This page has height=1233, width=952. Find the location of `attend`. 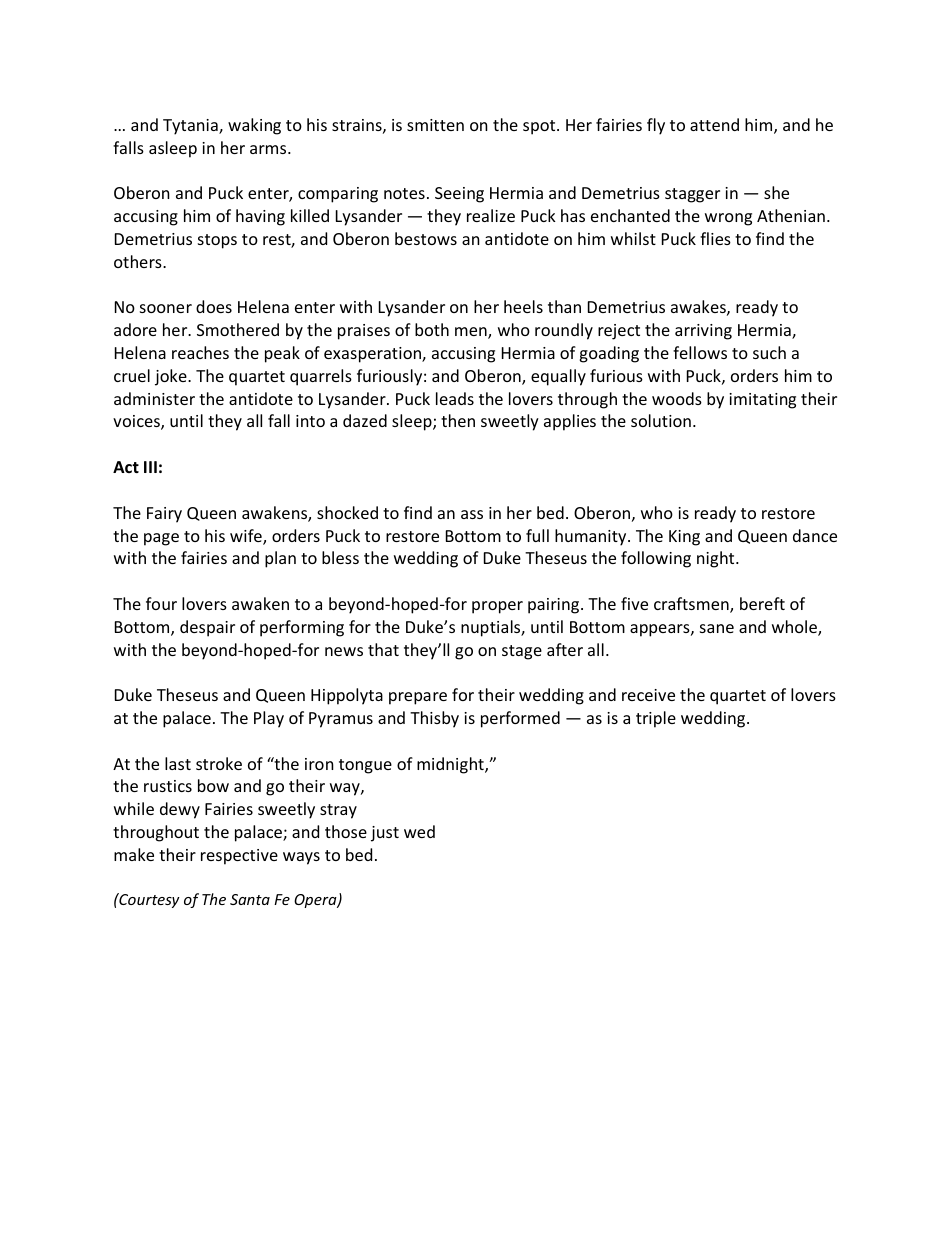

attend is located at coordinates (714, 124).
